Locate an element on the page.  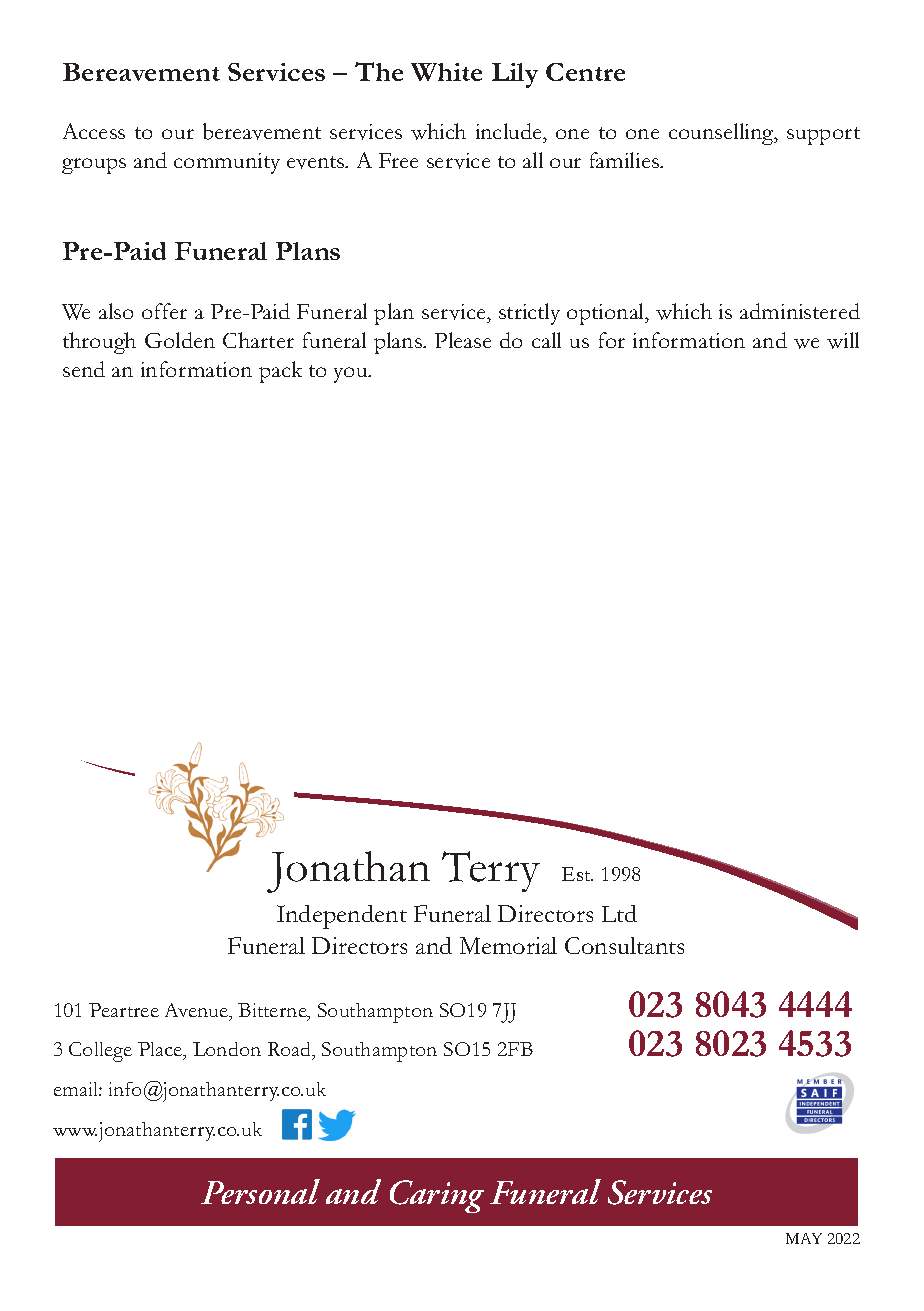
Ltd is located at coordinates (619, 913).
